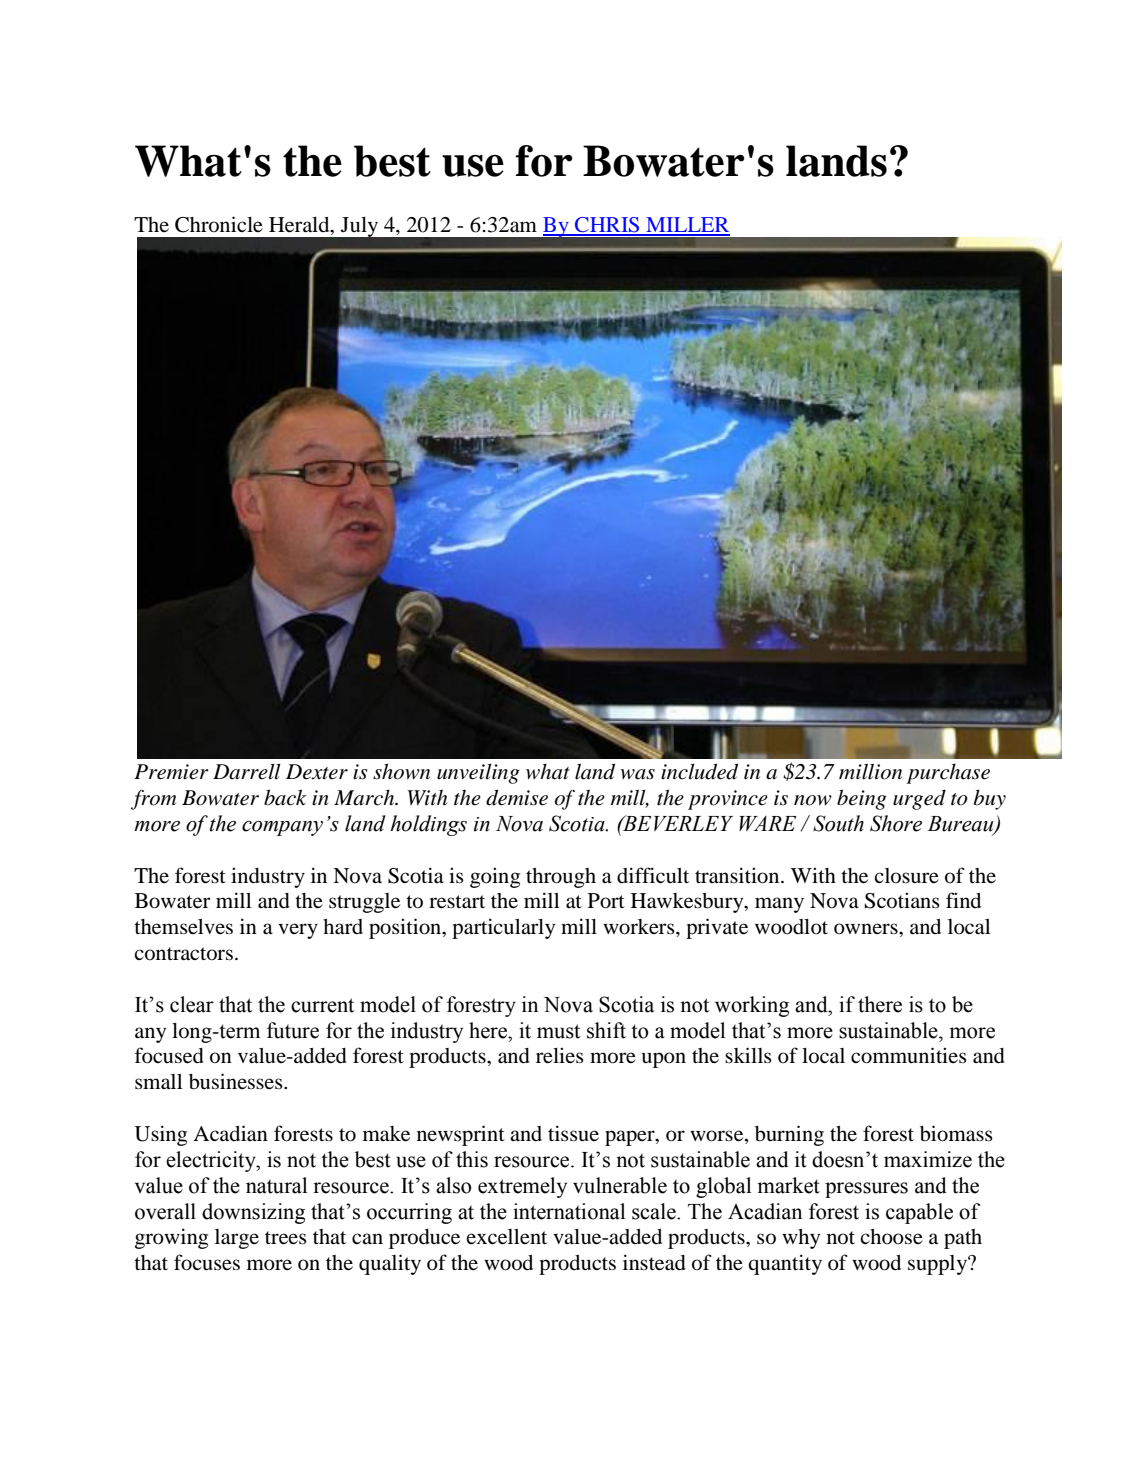 The width and height of the screenshot is (1143, 1479). I want to click on Port, so click(606, 901).
